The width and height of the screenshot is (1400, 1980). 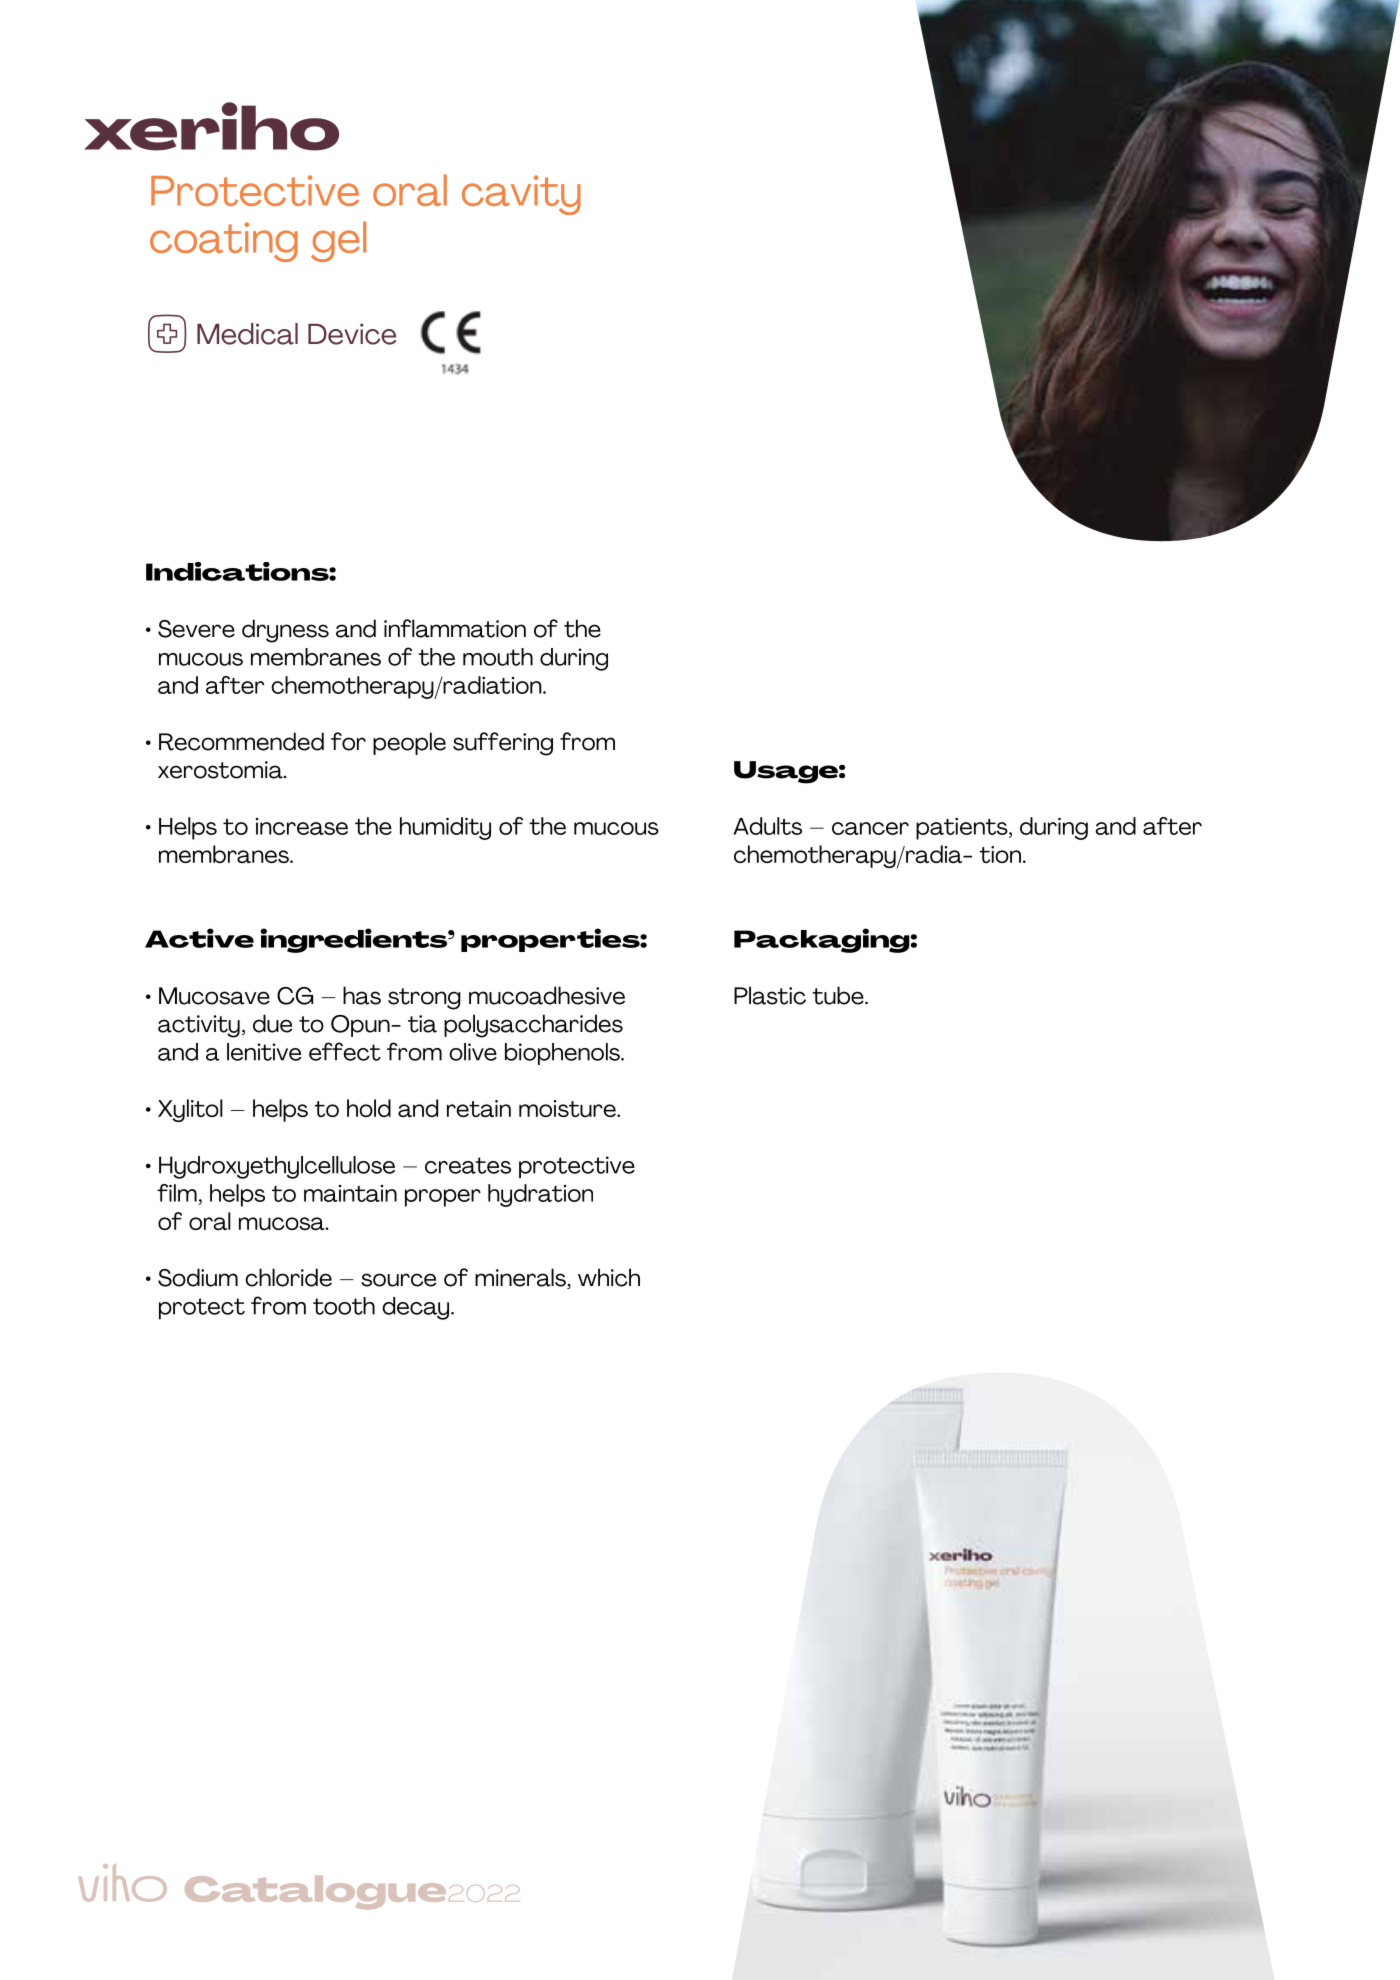 I want to click on due, so click(x=272, y=1023).
